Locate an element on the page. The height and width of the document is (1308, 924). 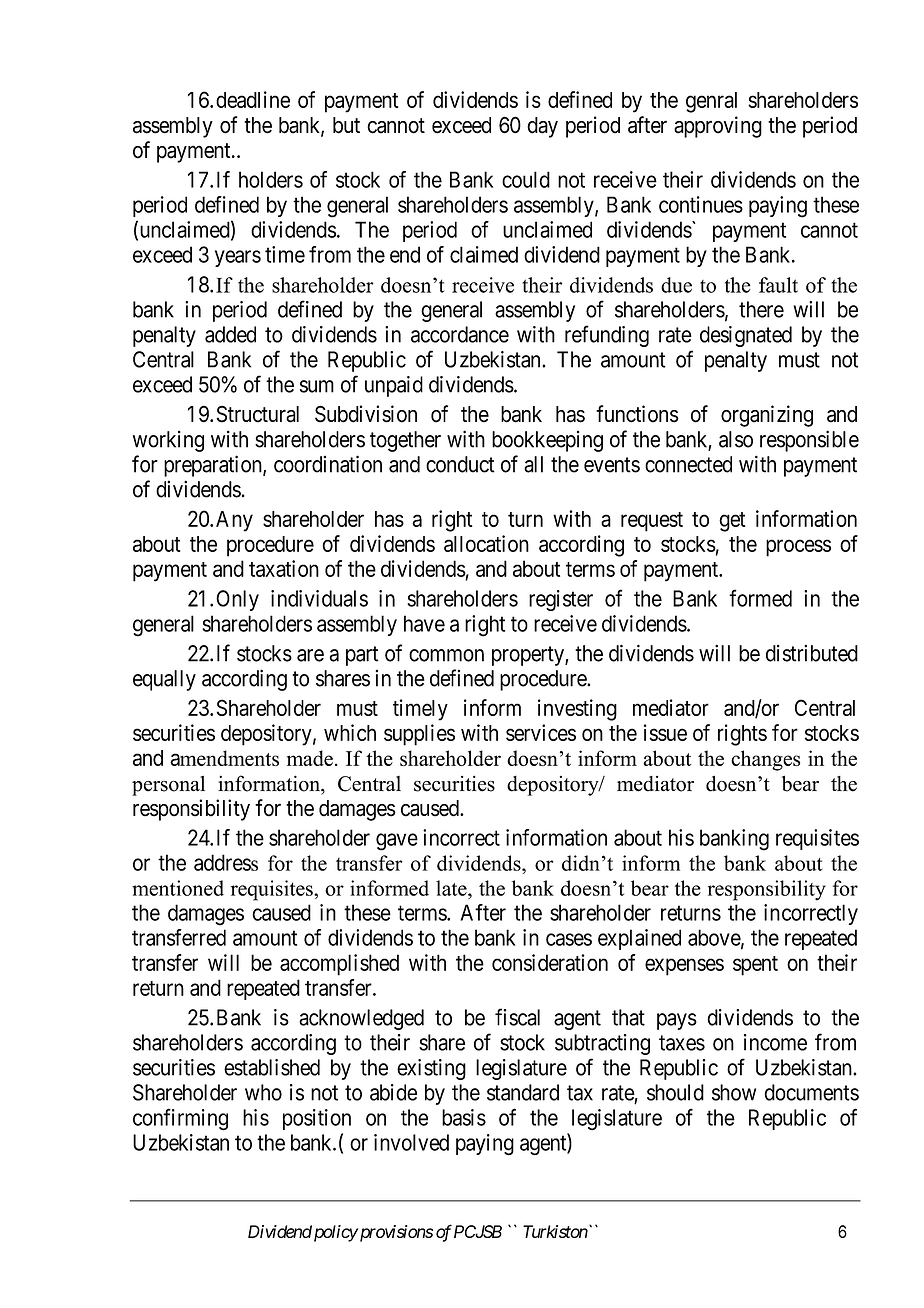
allocation is located at coordinates (486, 543).
